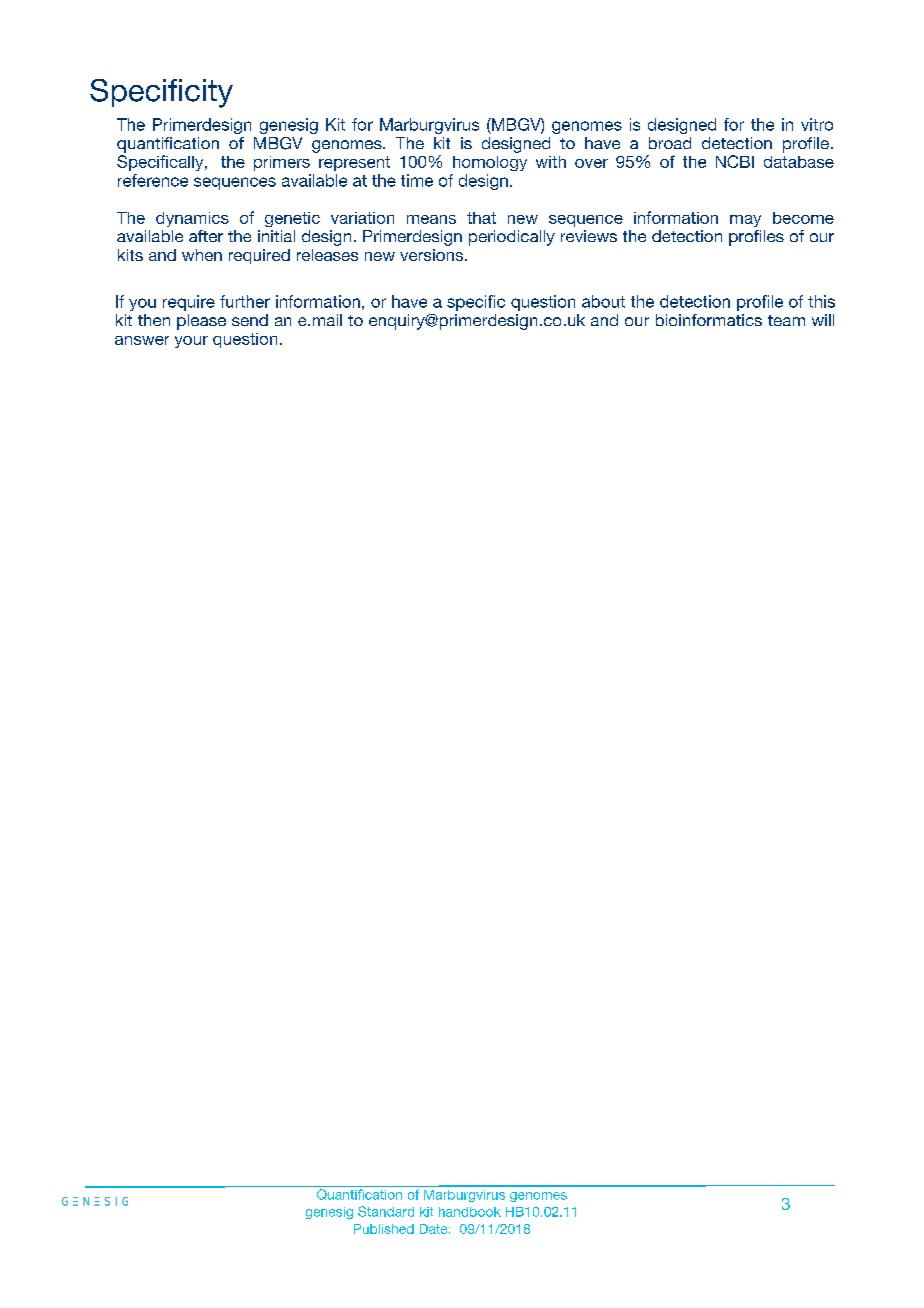 Image resolution: width=924 pixels, height=1308 pixels. What do you see at coordinates (709, 320) in the image?
I see `bioinformatics` at bounding box center [709, 320].
